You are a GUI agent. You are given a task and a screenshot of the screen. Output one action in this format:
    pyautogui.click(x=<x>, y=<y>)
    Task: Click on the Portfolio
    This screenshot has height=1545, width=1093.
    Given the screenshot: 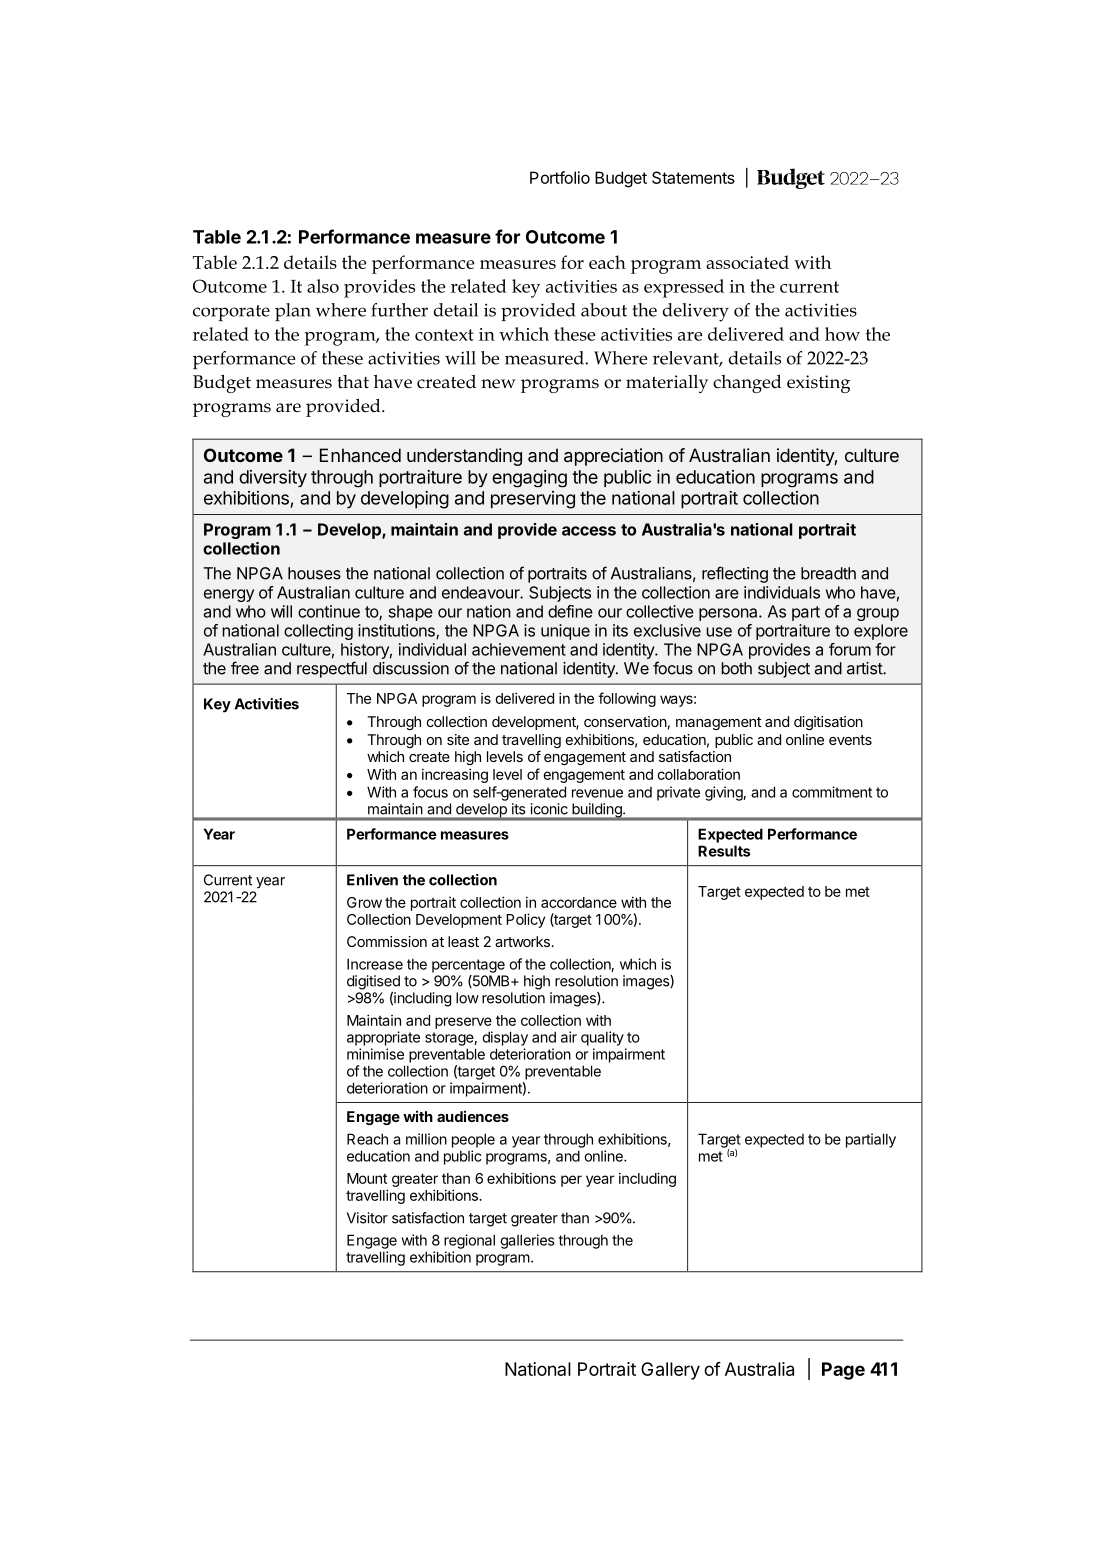 What is the action you would take?
    pyautogui.click(x=560, y=177)
